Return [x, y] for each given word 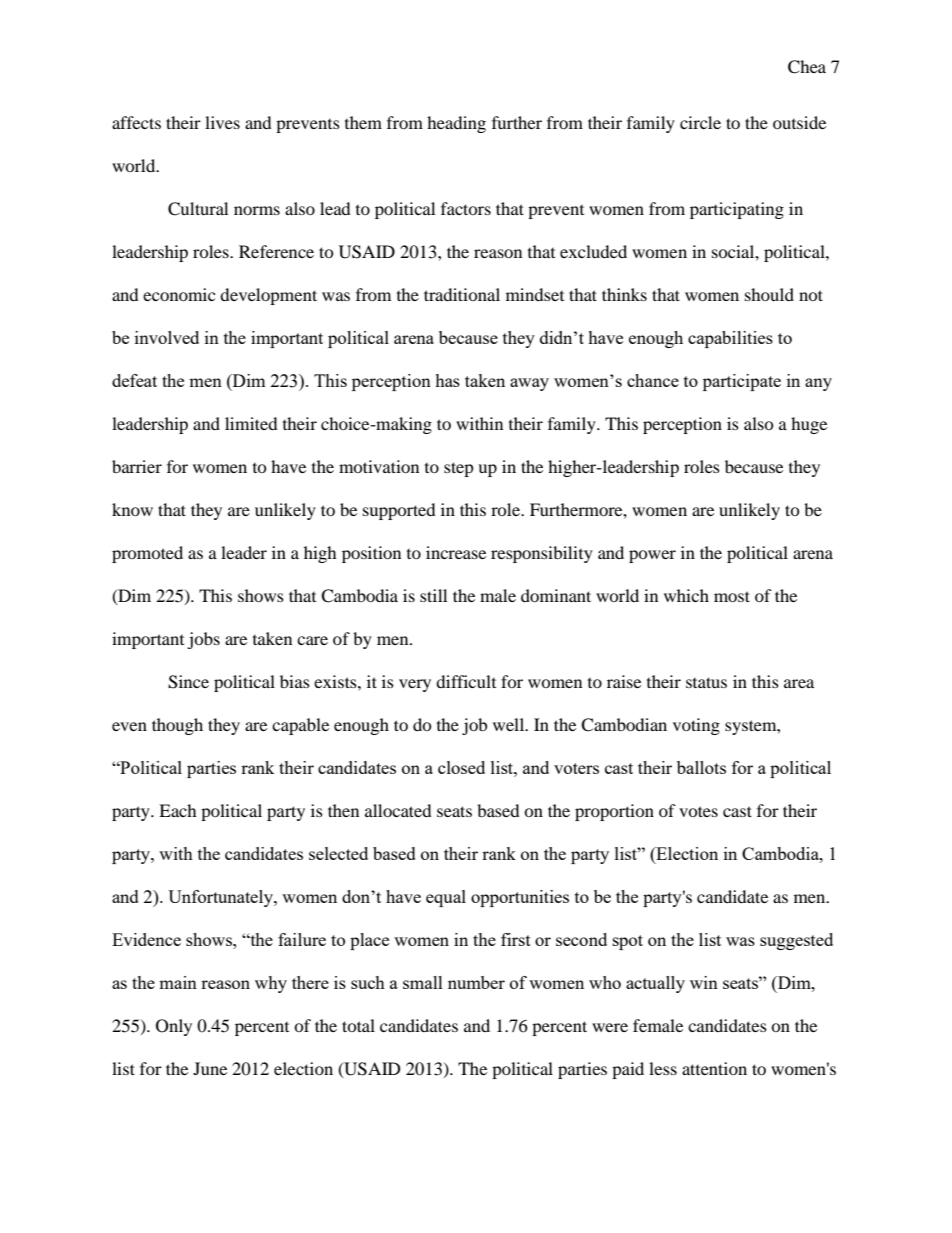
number [476, 982]
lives [222, 122]
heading [456, 124]
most [732, 596]
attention [714, 1068]
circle [700, 122]
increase [456, 552]
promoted [147, 554]
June [210, 1068]
